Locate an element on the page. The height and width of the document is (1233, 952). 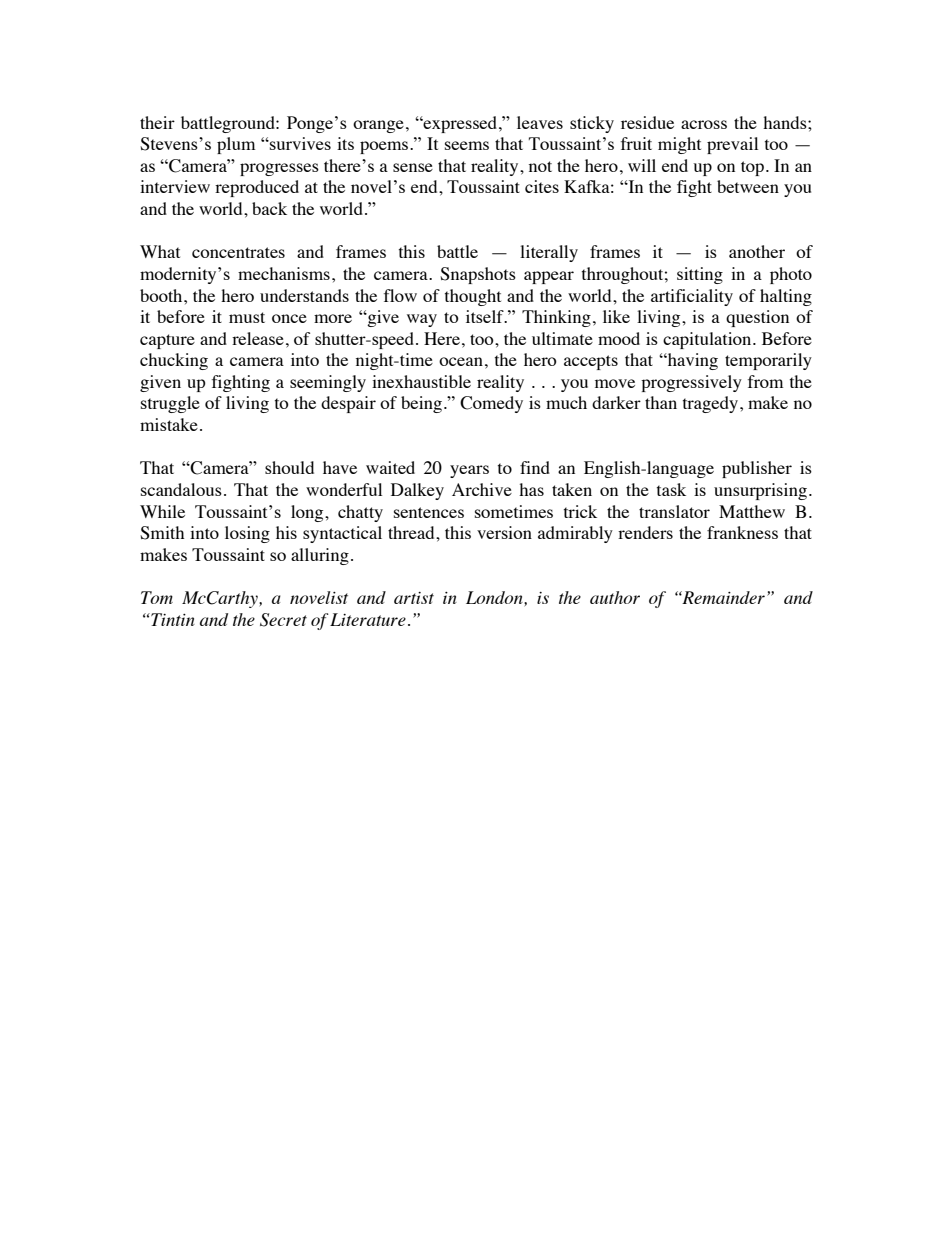
seems is located at coordinates (467, 145).
